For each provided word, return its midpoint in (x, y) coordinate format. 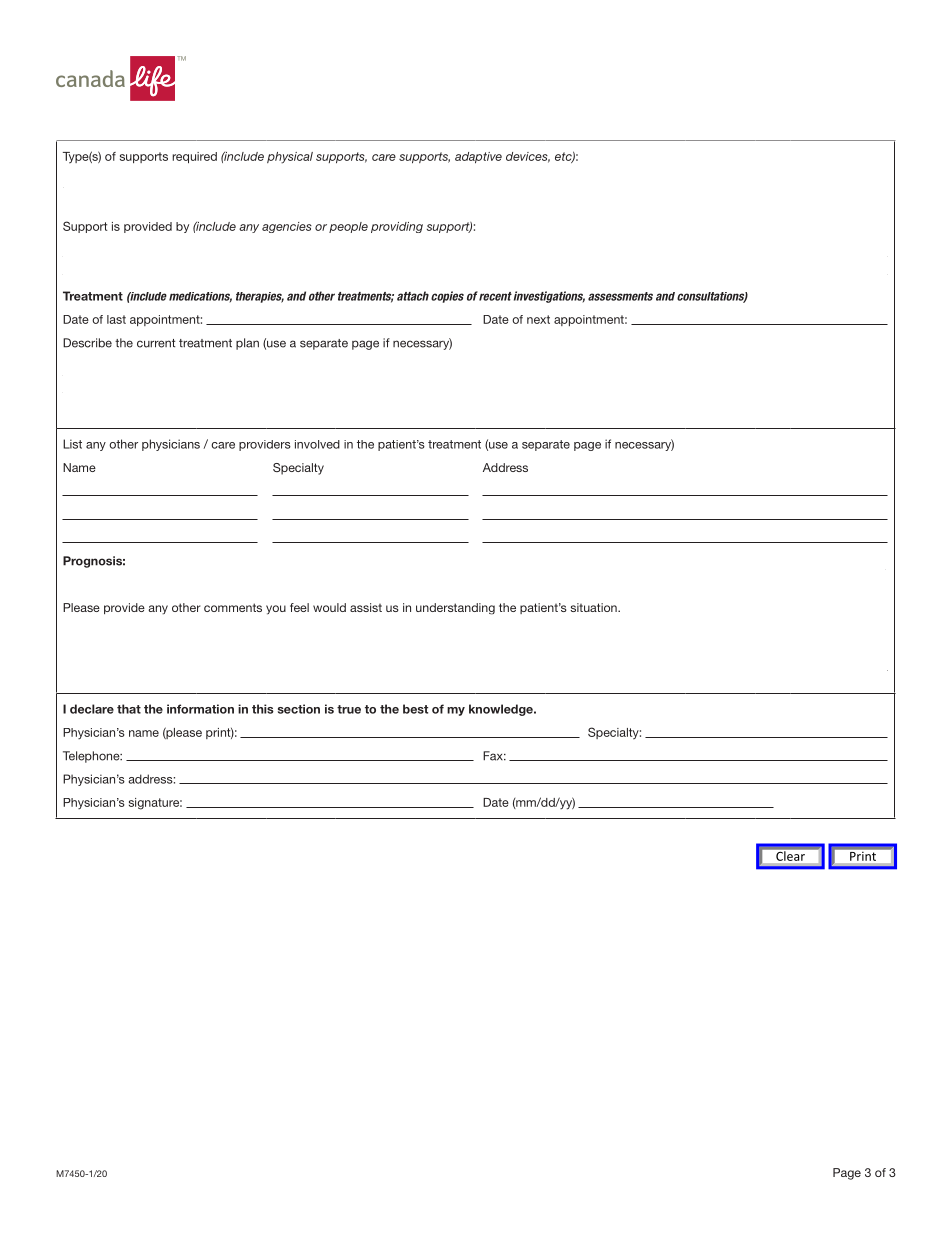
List (72, 444)
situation (594, 607)
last (116, 319)
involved (317, 444)
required (194, 157)
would (329, 607)
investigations (549, 297)
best (415, 709)
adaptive (478, 157)
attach (413, 296)
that (129, 709)
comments (233, 607)
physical (290, 158)
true (349, 709)
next (538, 319)
